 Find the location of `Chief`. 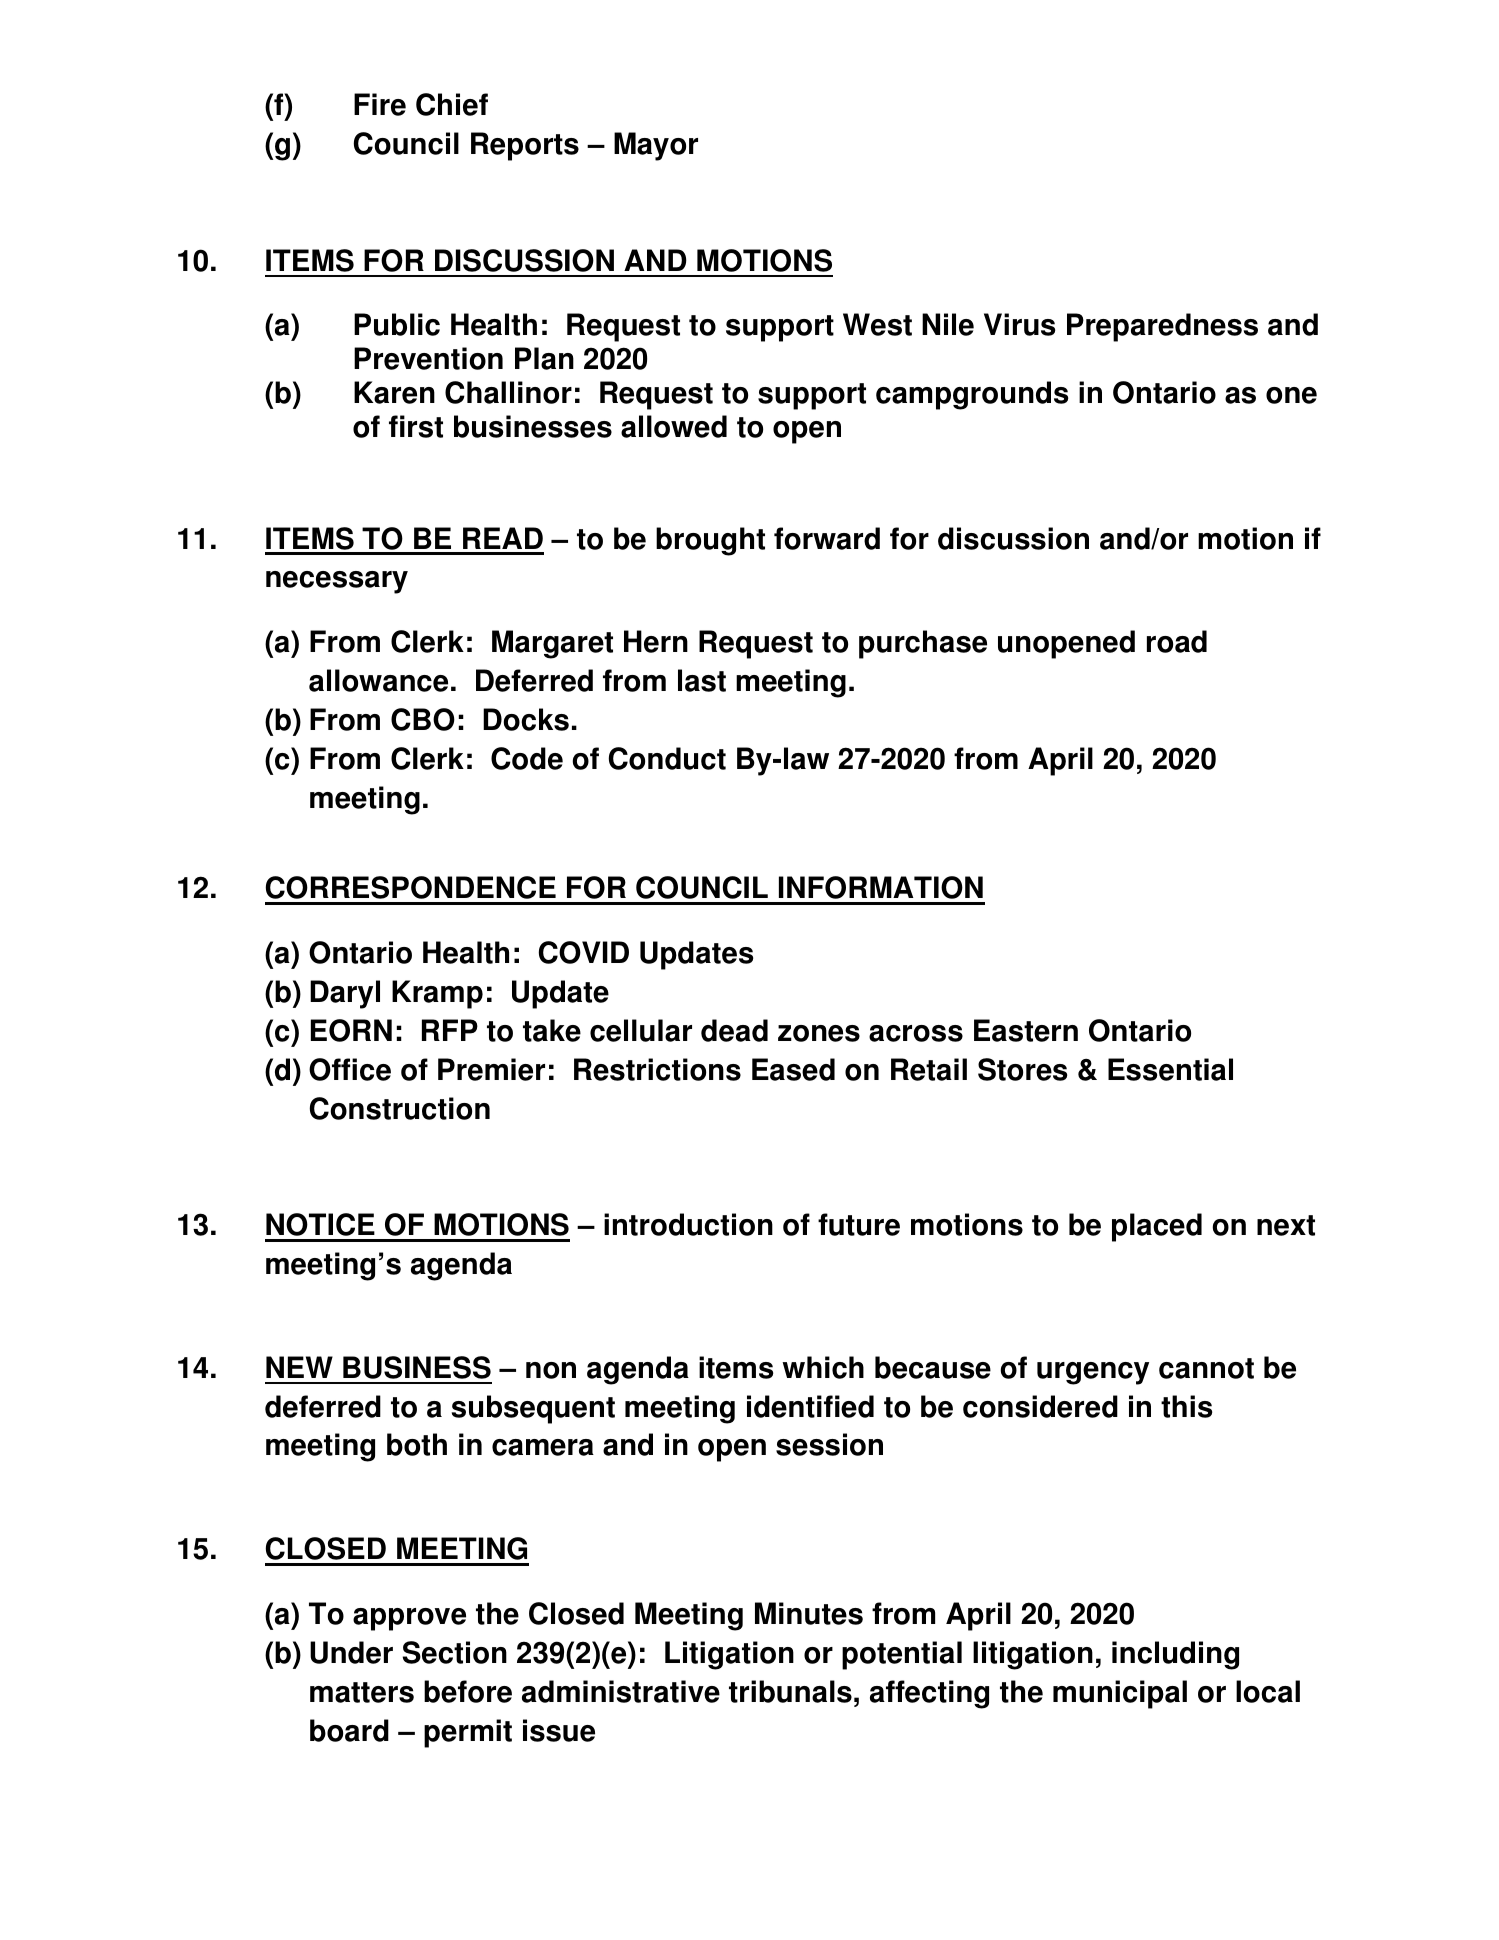

Chief is located at coordinates (452, 104).
